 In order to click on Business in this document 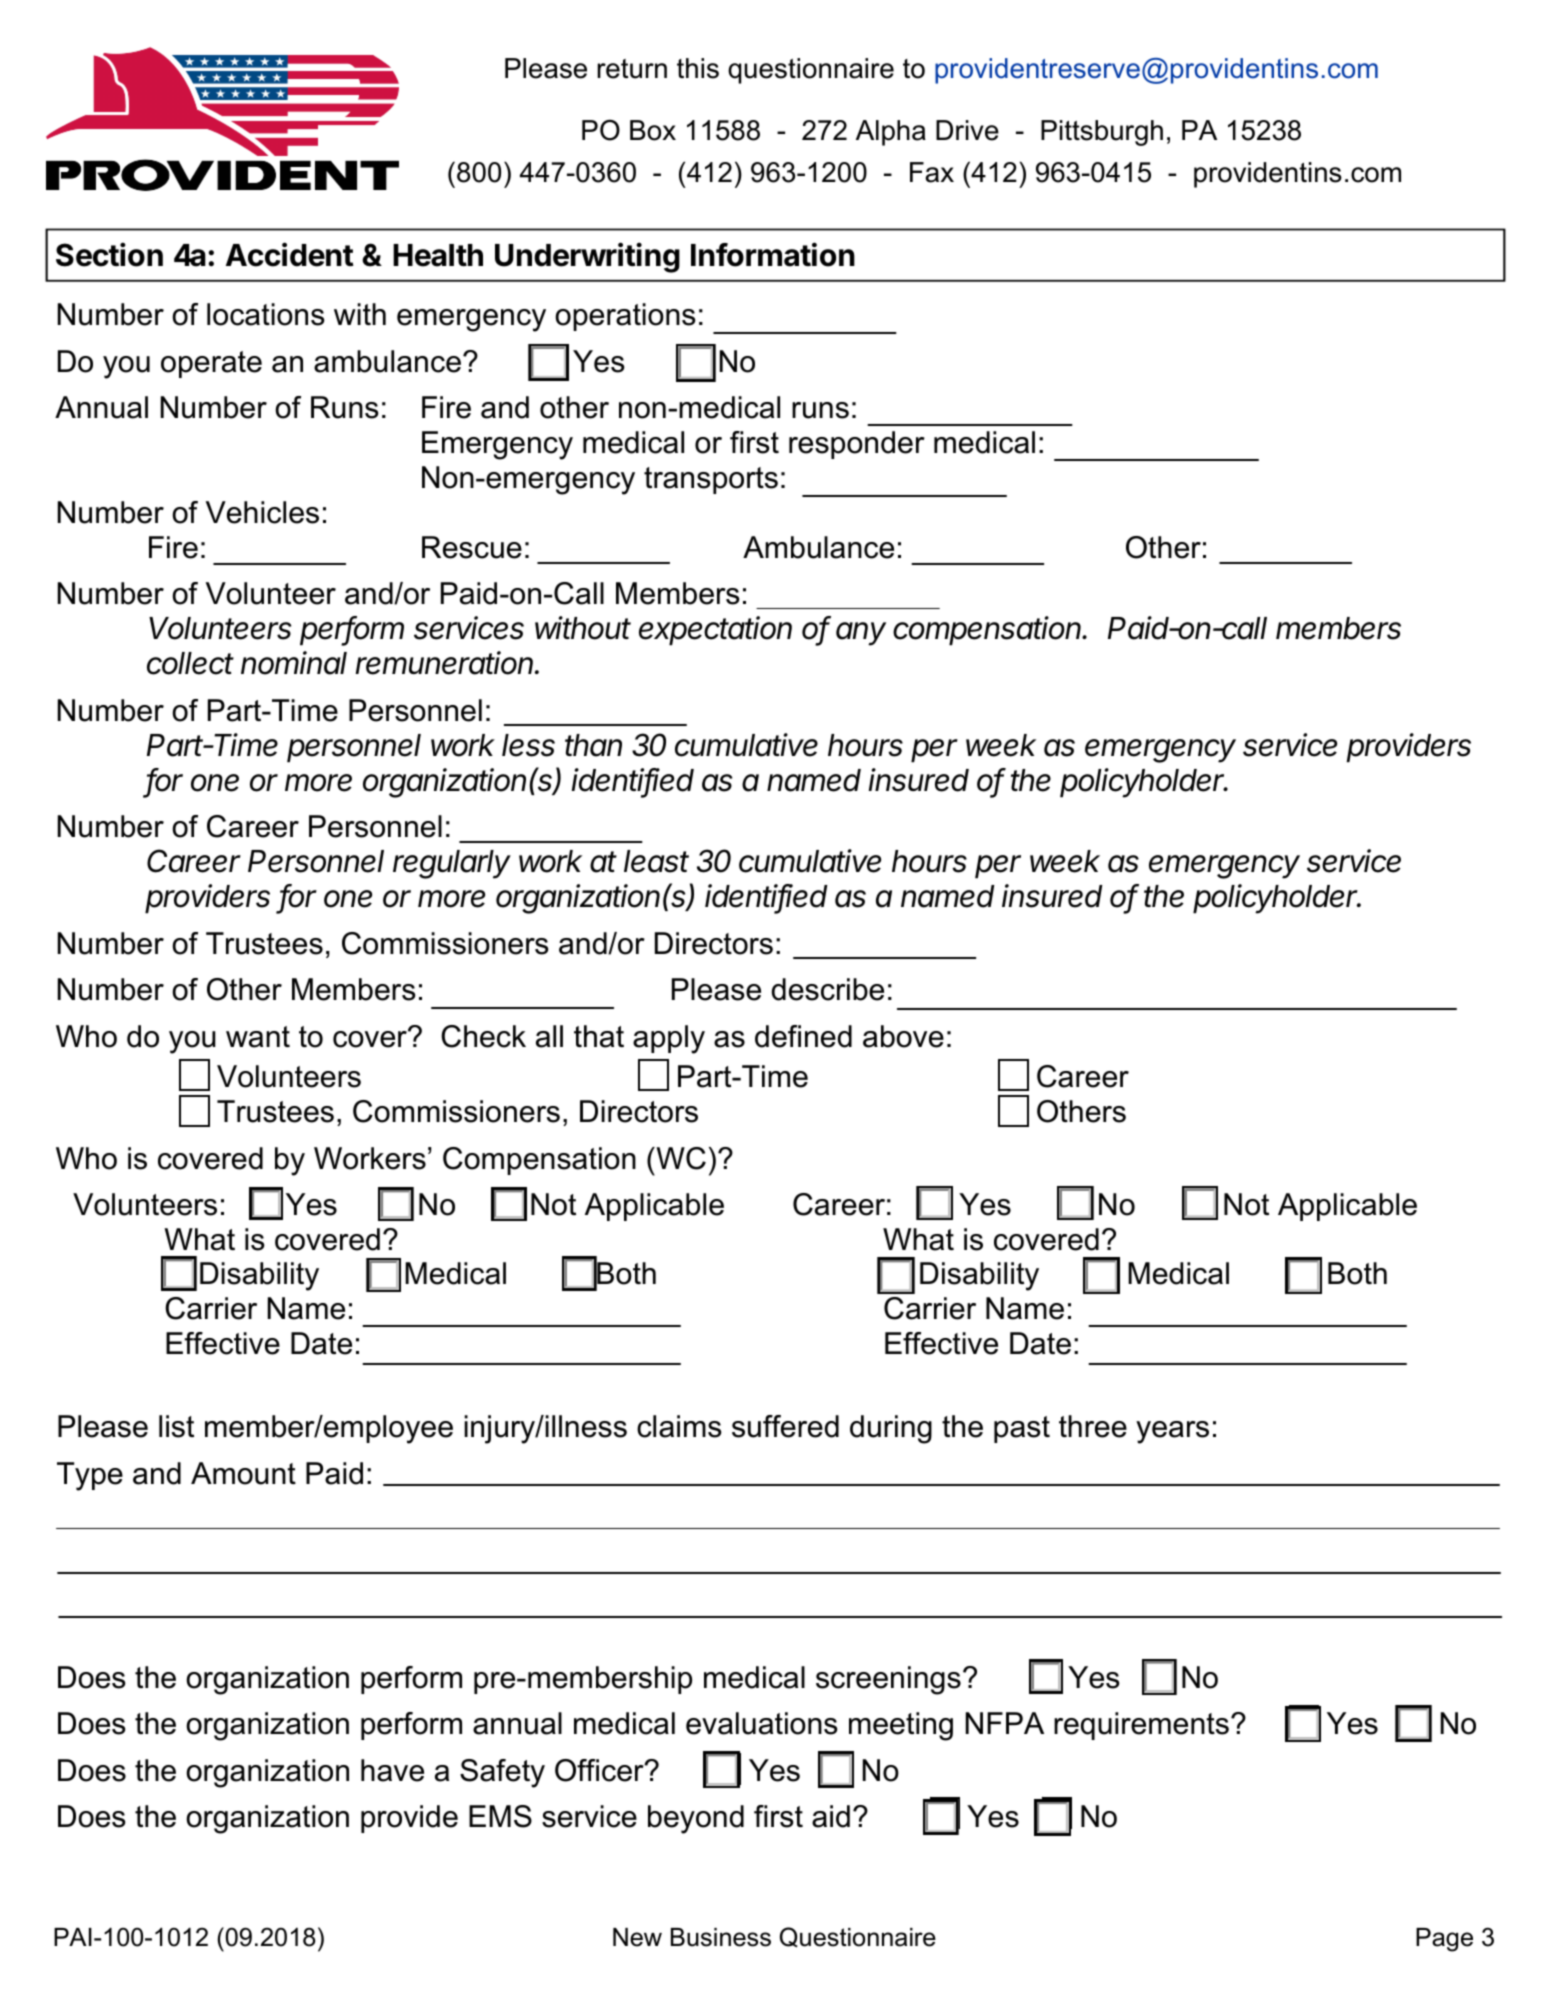, I will do `click(721, 1937)`.
